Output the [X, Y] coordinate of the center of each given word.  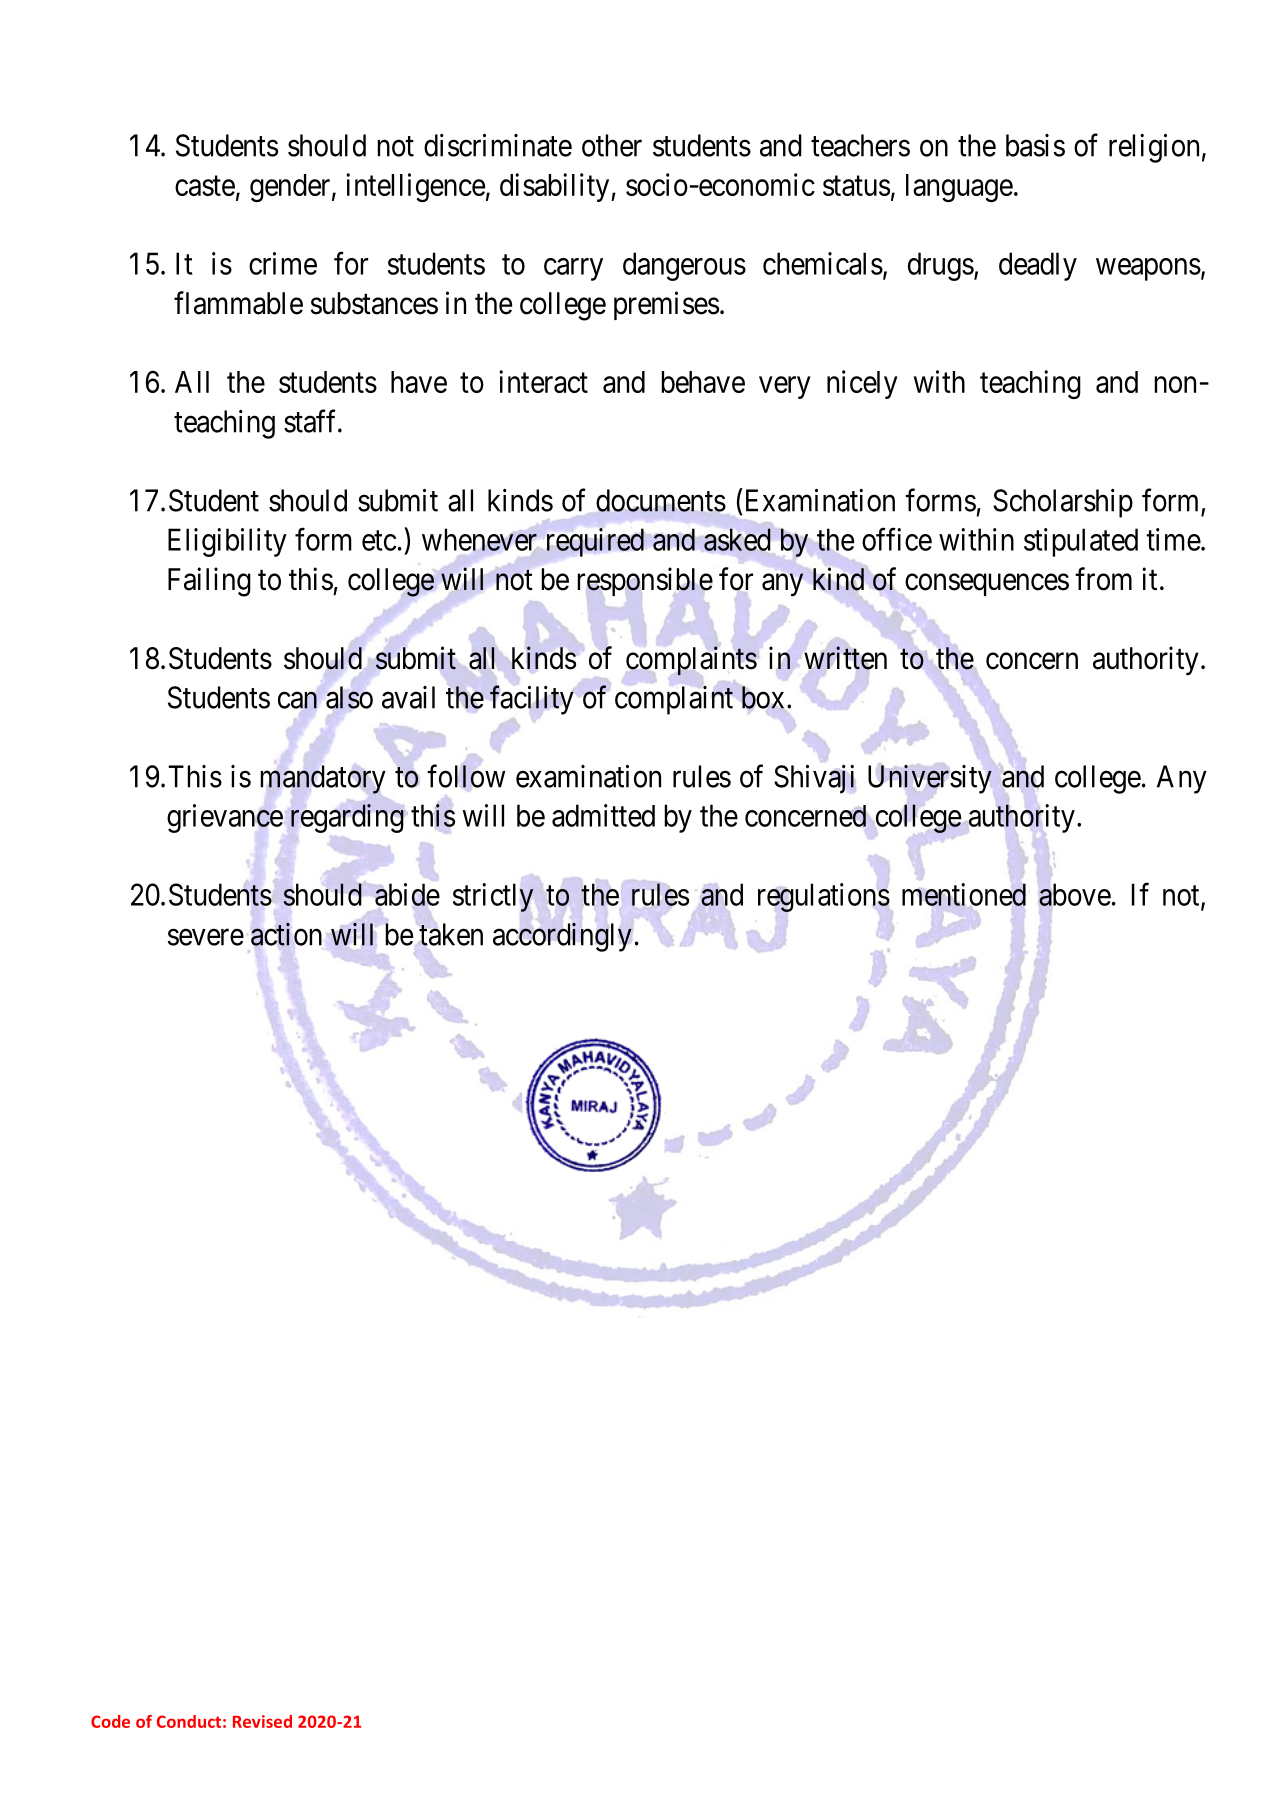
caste [205, 186]
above [1075, 894]
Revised [262, 1721]
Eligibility [227, 542]
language [959, 188]
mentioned [964, 894]
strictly [493, 897]
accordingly [562, 937]
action [286, 934]
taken [451, 934]
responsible [645, 581]
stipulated [1081, 542]
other [612, 145]
